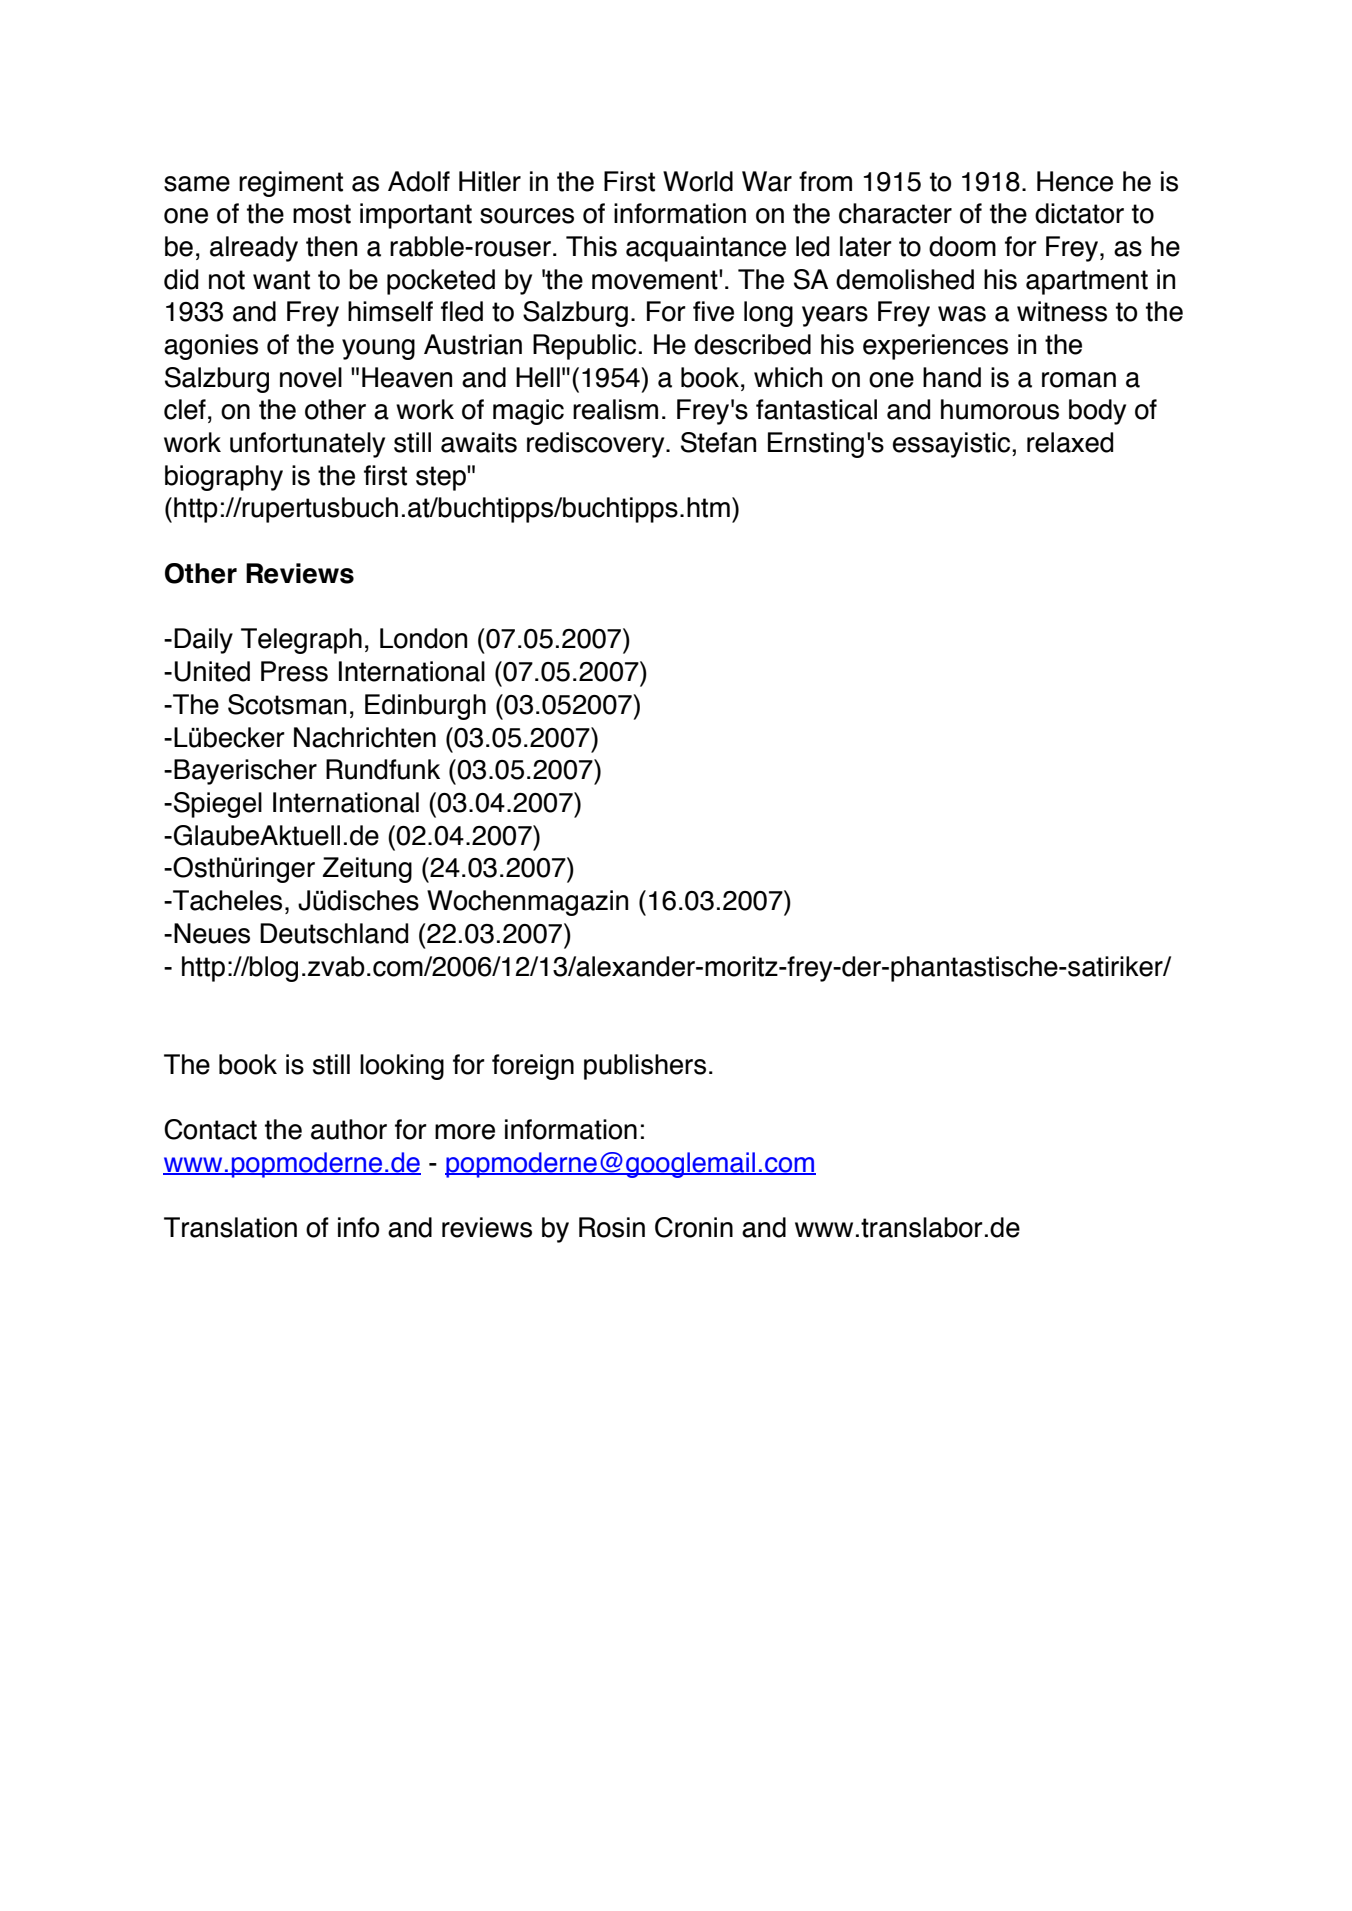  What do you see at coordinates (230, 1227) in the screenshot?
I see `Translation` at bounding box center [230, 1227].
